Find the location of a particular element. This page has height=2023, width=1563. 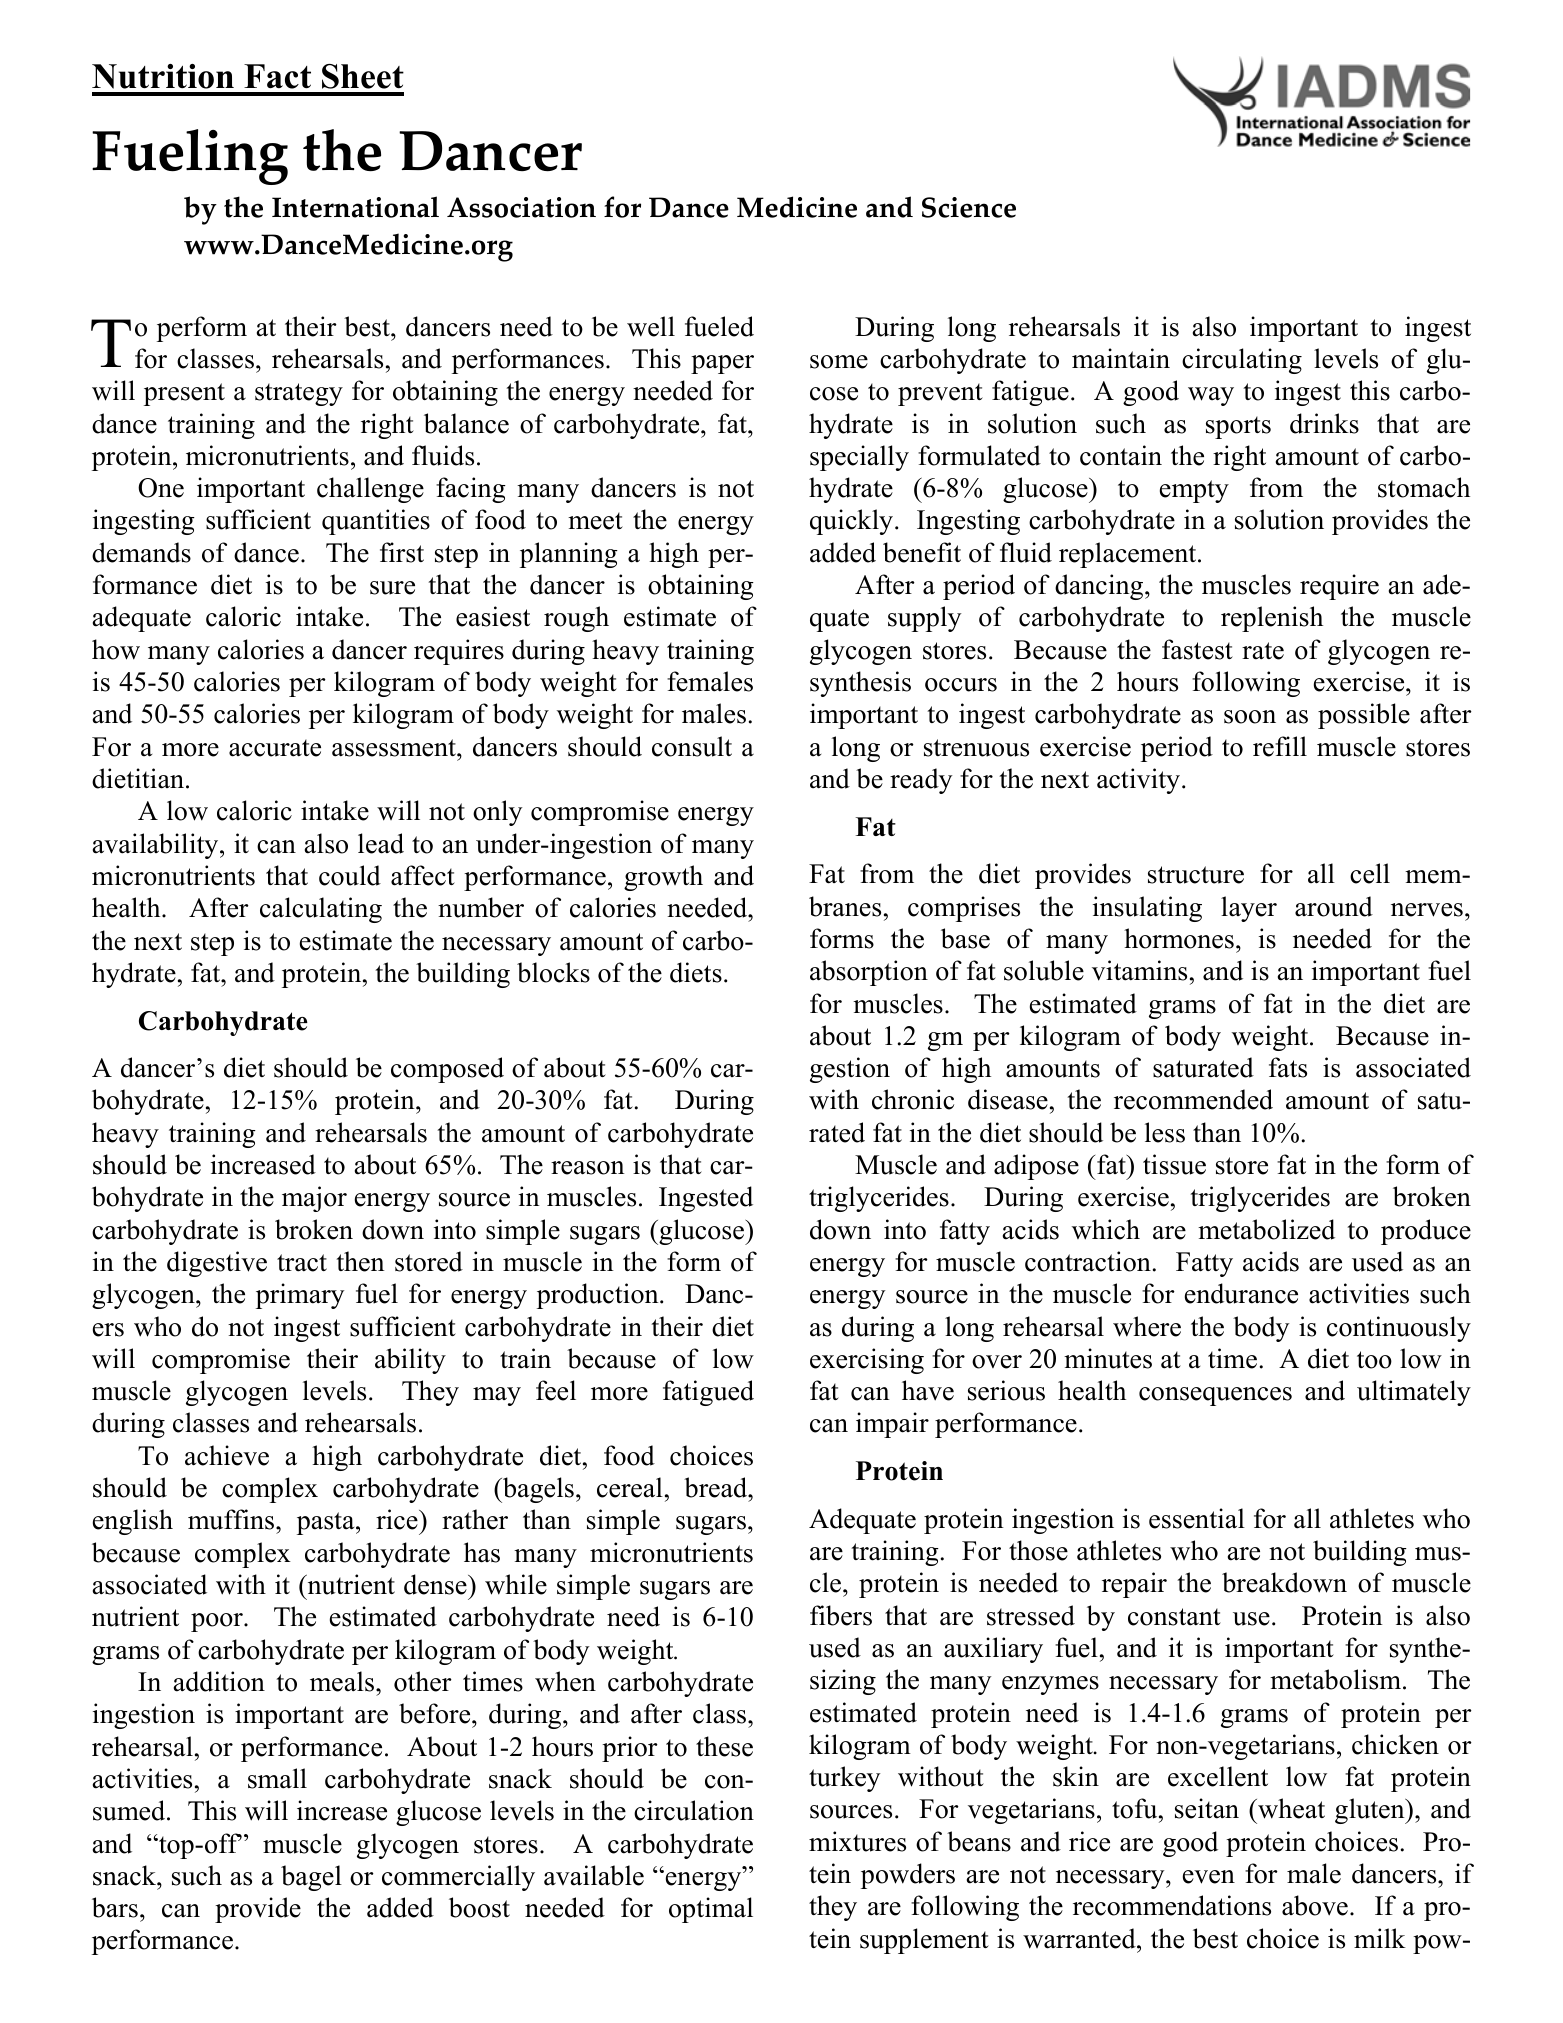

composed is located at coordinates (447, 1070).
